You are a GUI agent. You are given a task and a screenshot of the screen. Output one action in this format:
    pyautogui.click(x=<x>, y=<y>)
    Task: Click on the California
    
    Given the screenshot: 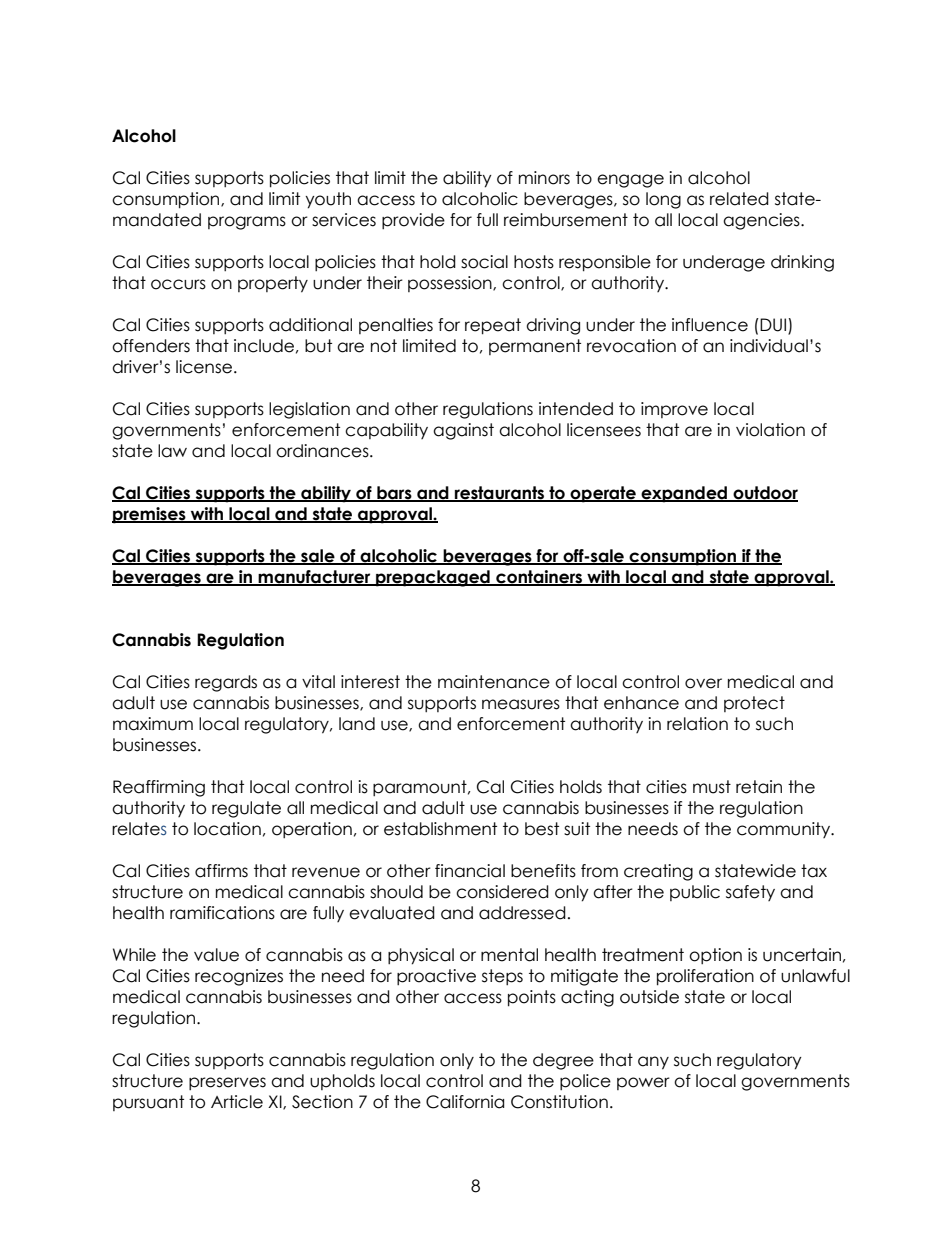 What is the action you would take?
    pyautogui.click(x=465, y=1102)
